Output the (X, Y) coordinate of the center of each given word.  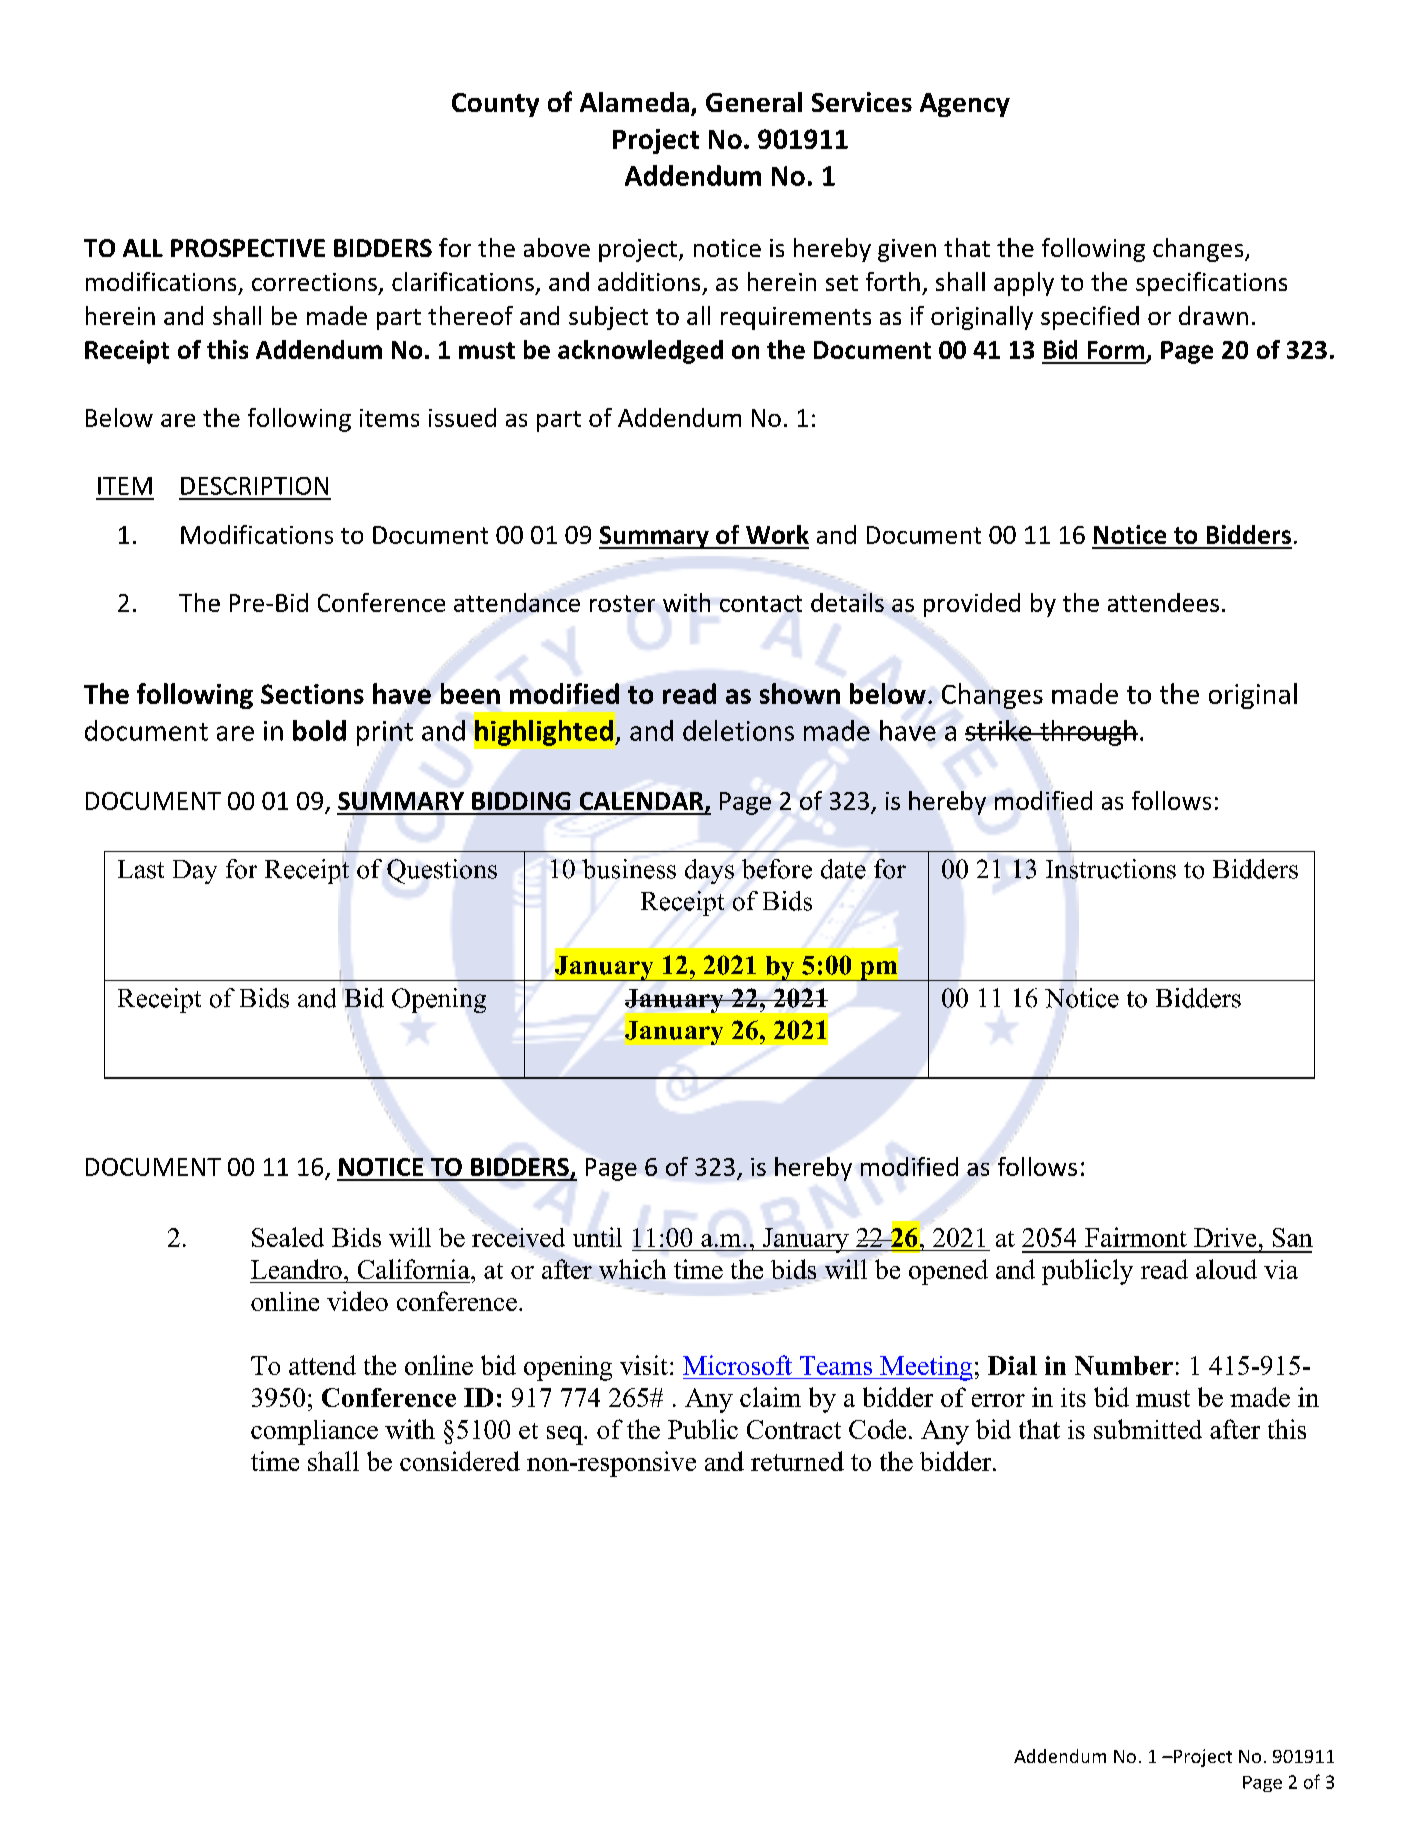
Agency (965, 105)
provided (972, 605)
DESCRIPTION (254, 486)
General (754, 102)
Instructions (1111, 870)
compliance (314, 1432)
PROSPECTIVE (248, 248)
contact (761, 603)
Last (141, 869)
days (709, 871)
